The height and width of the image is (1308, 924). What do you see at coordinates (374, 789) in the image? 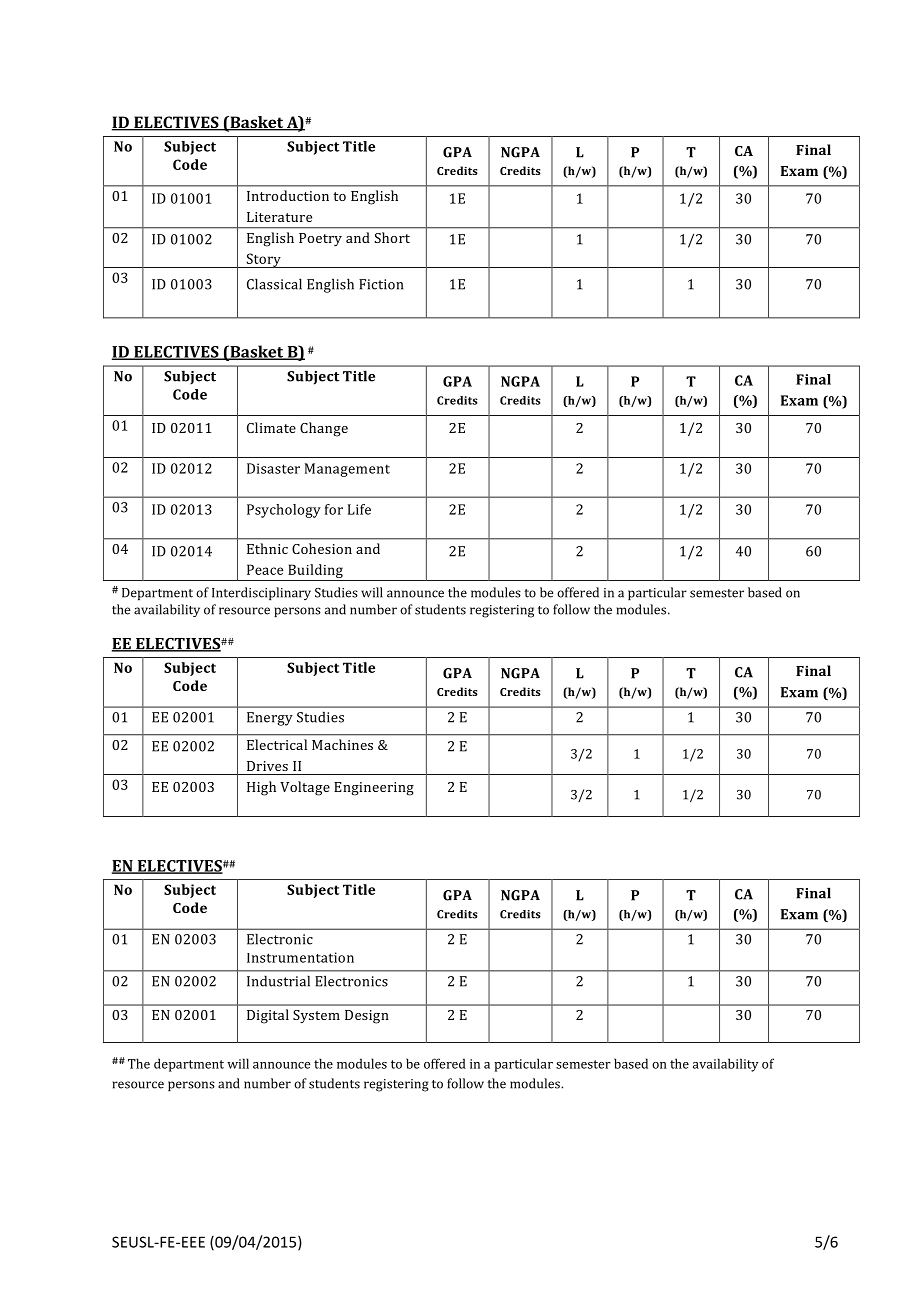
I see `Engineering` at bounding box center [374, 789].
